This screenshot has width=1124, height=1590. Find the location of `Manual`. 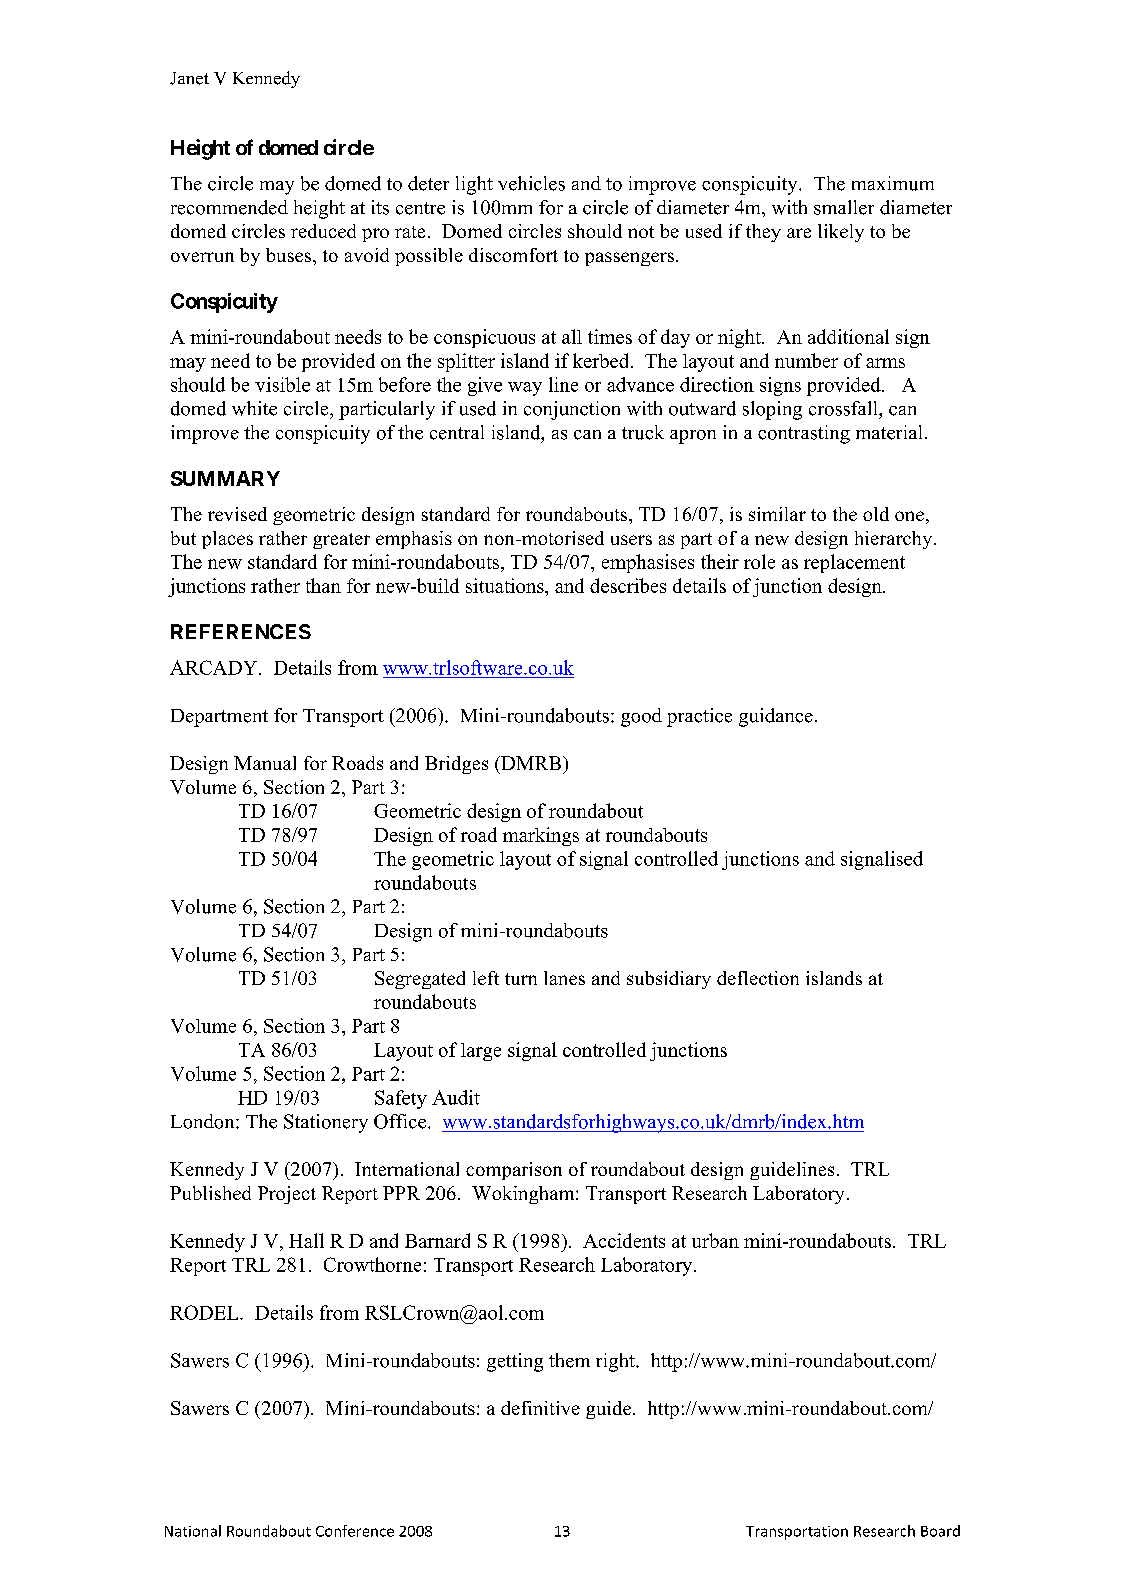

Manual is located at coordinates (265, 763).
